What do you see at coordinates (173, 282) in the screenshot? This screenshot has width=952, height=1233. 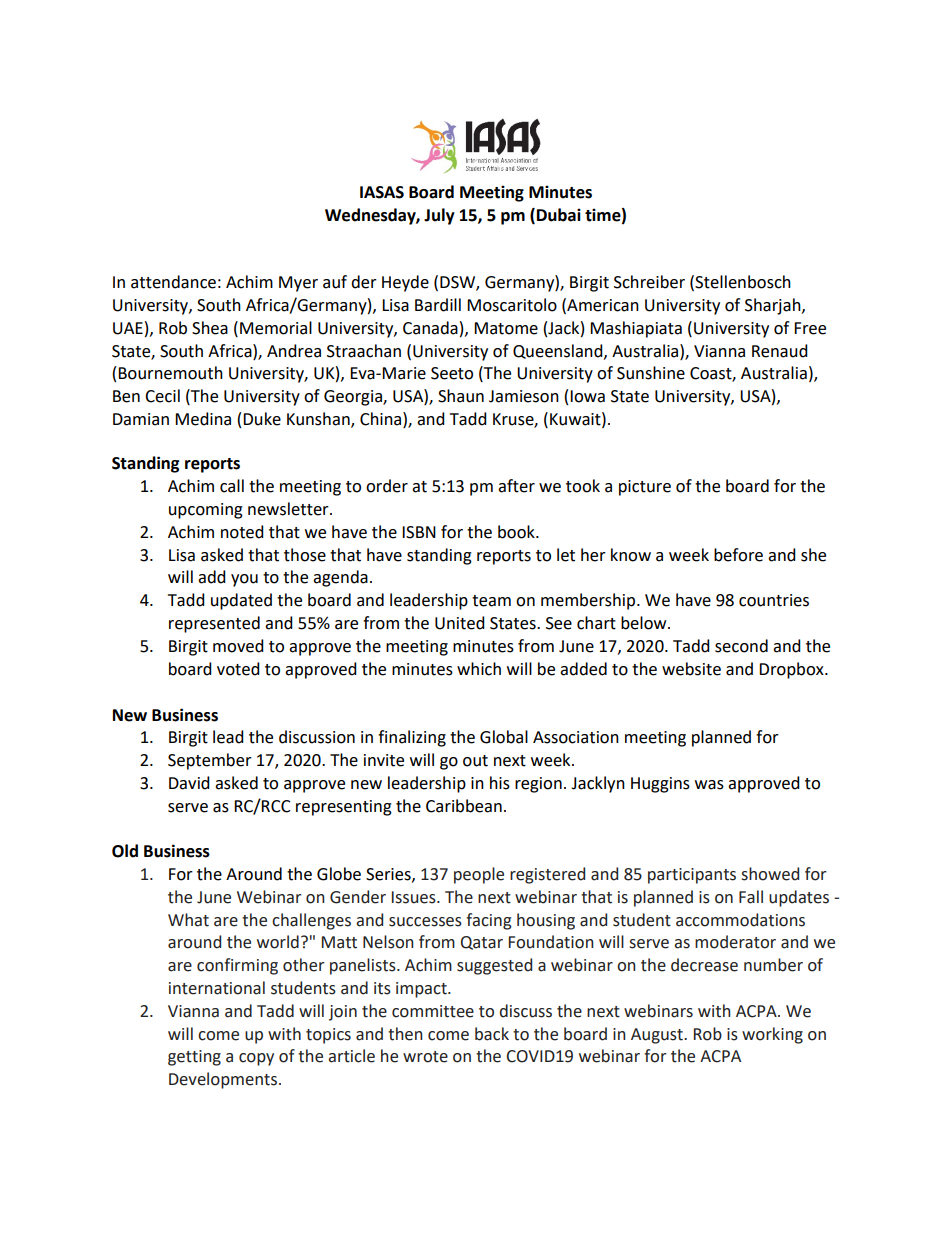 I see `attendance` at bounding box center [173, 282].
